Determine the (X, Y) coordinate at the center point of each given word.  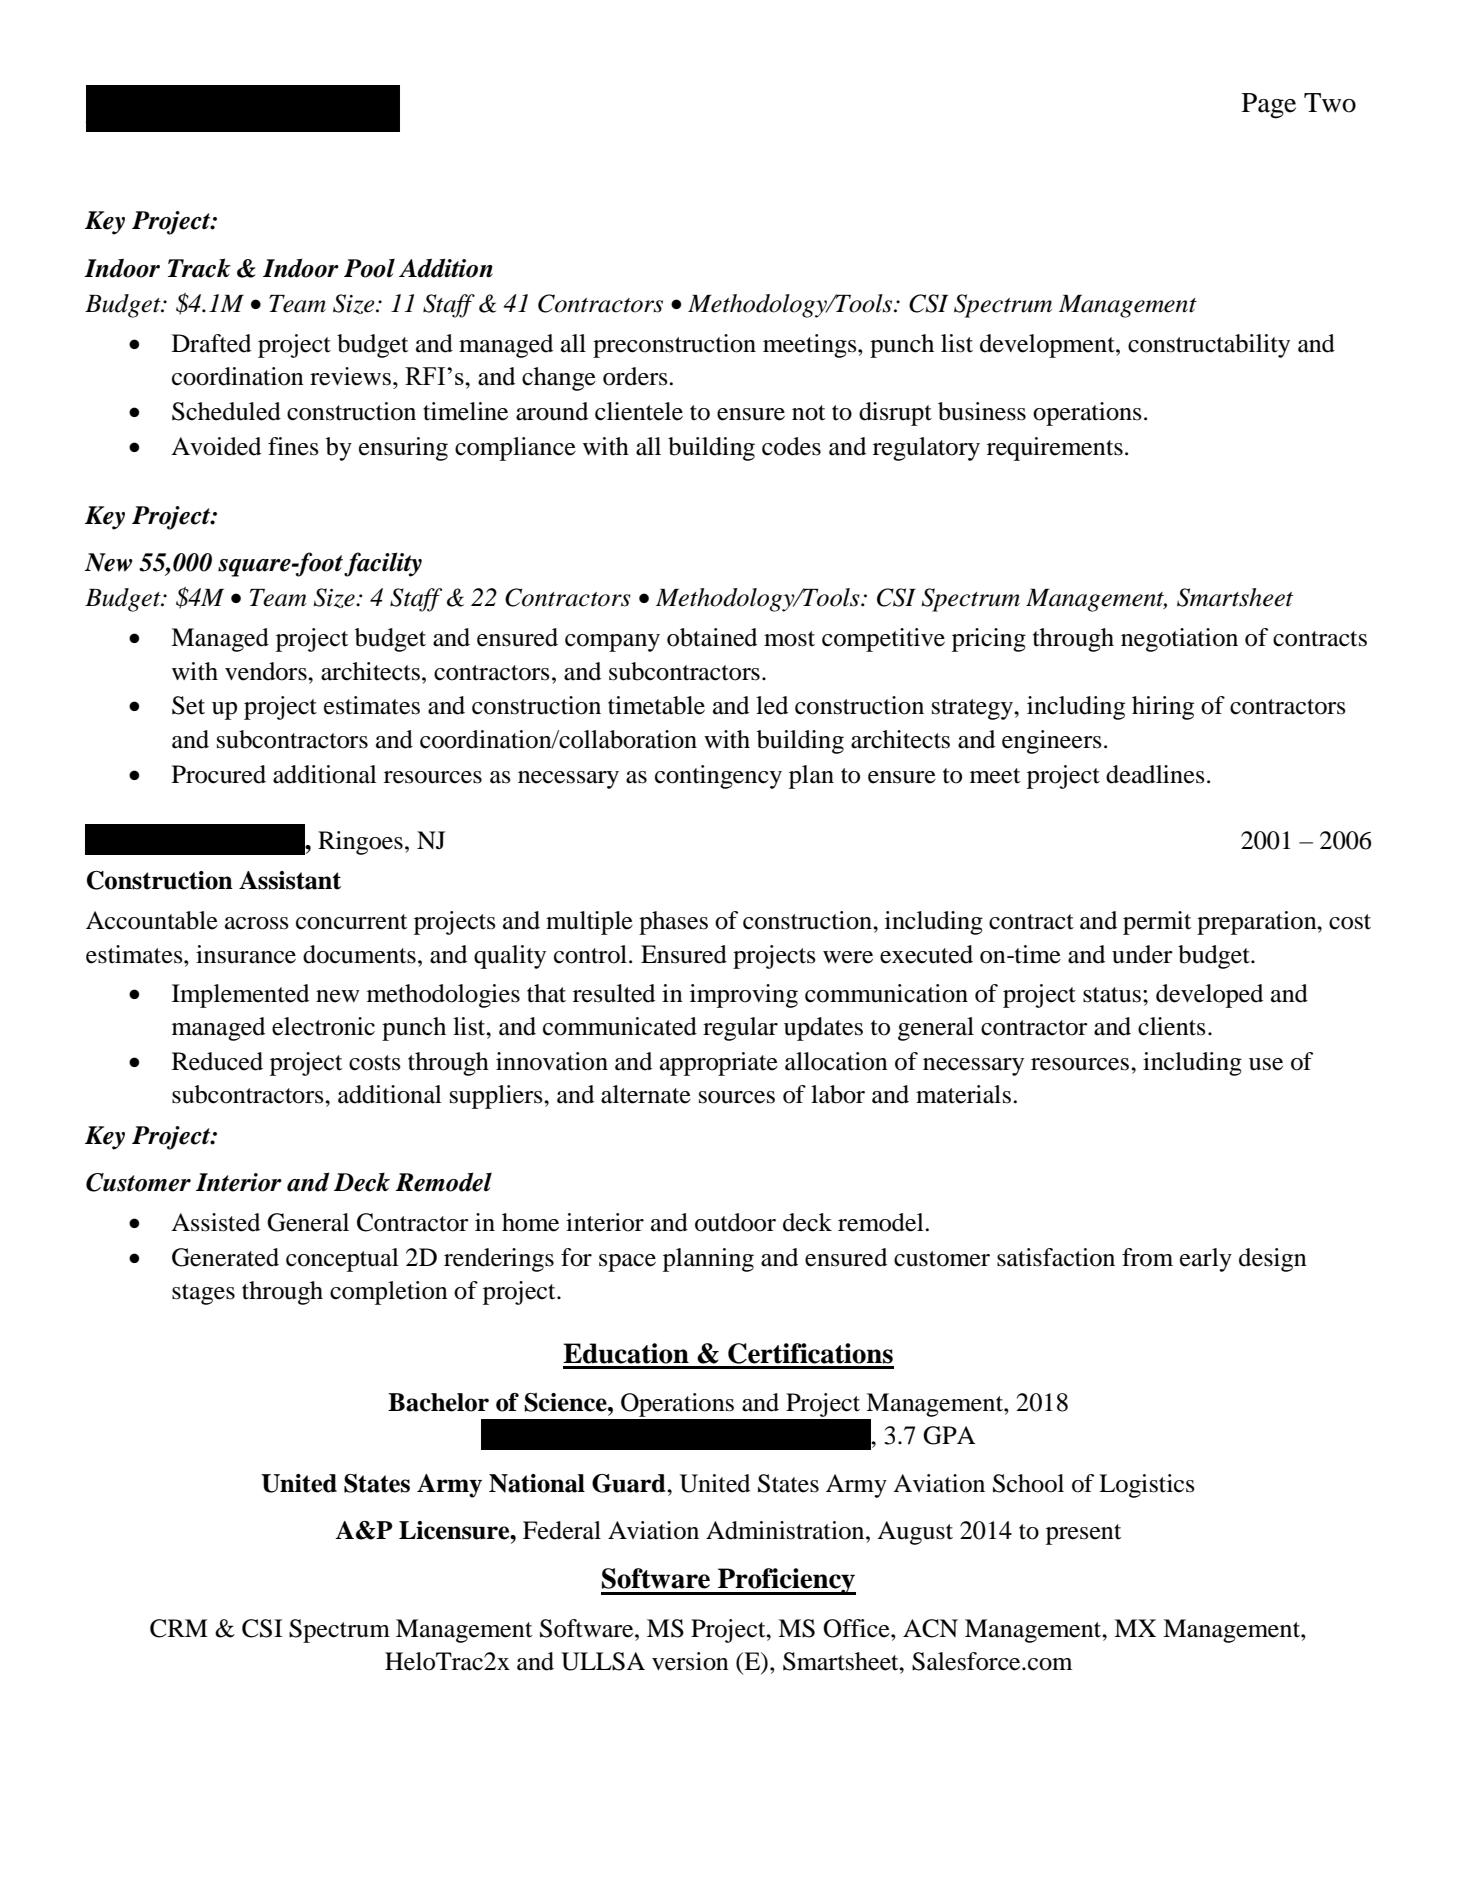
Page (1269, 106)
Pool (369, 268)
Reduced (217, 1061)
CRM (179, 1628)
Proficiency (786, 1581)
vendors (267, 671)
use (1266, 1064)
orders (636, 376)
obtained (712, 637)
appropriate (719, 1064)
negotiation (1179, 640)
